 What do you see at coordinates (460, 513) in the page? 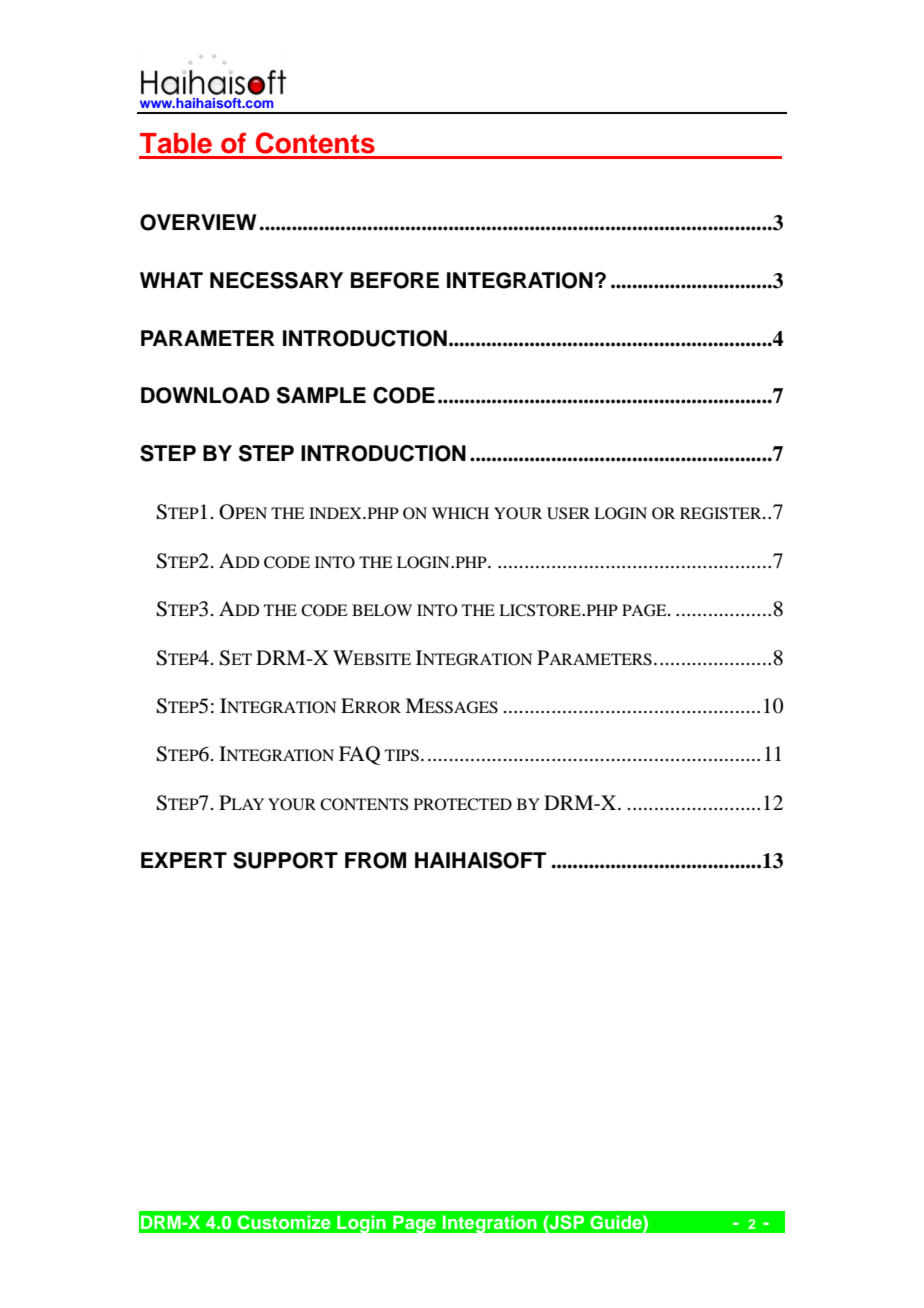
I see `WHICH` at bounding box center [460, 513].
